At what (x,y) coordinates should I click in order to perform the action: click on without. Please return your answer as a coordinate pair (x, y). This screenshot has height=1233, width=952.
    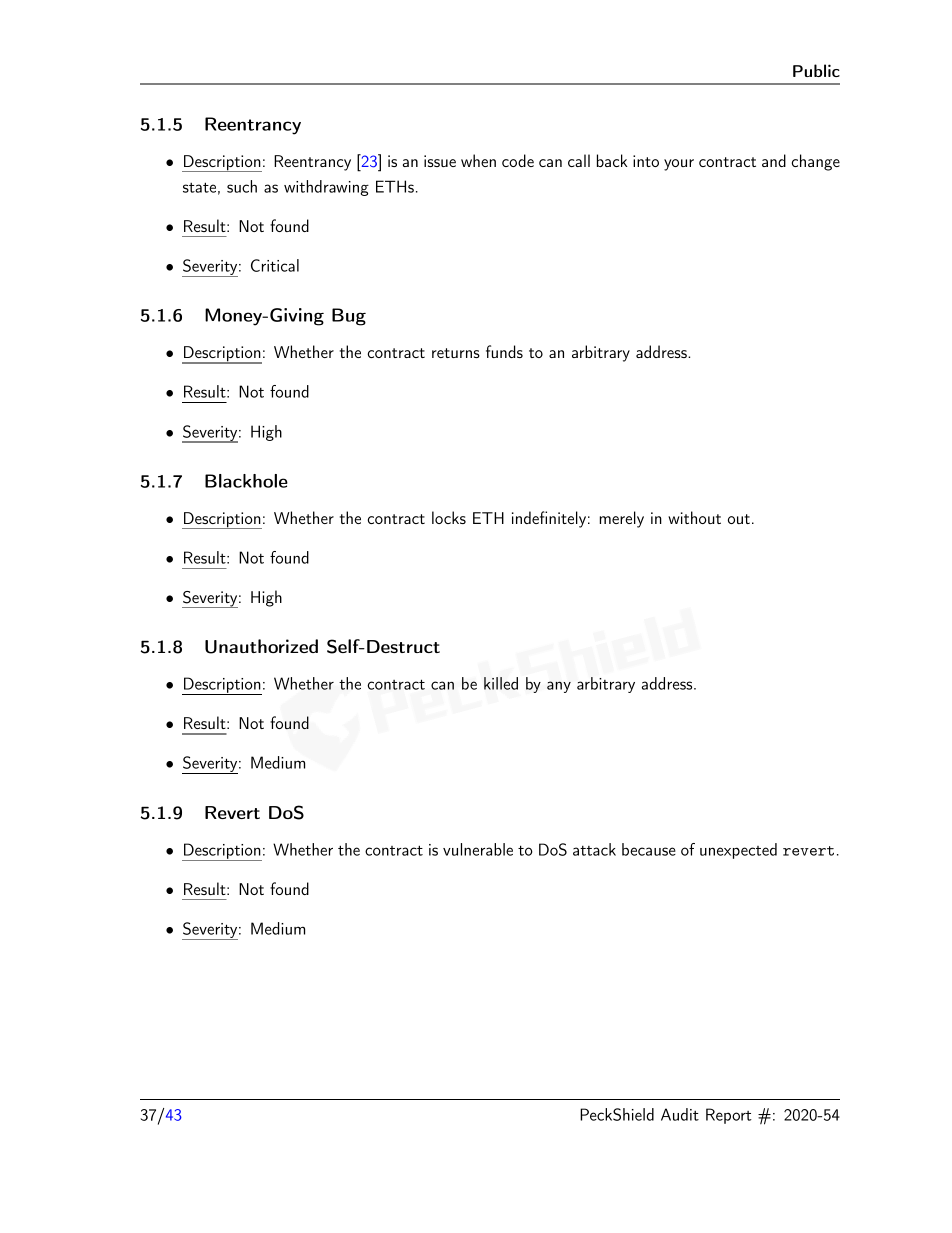
    Looking at the image, I should click on (694, 517).
